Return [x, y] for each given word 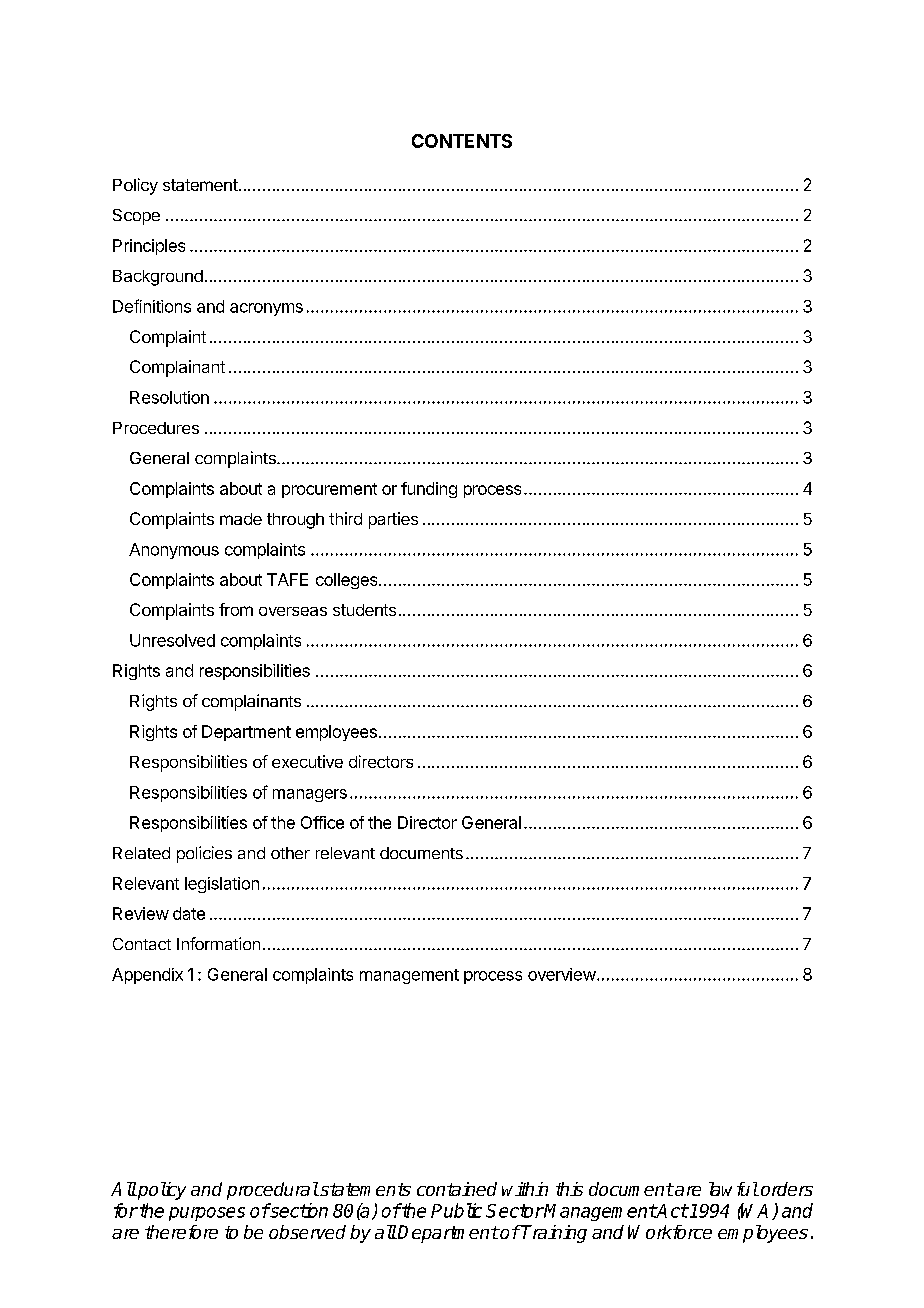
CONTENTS [462, 141]
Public [456, 1210]
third [345, 518]
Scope [136, 217]
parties [393, 520]
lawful [733, 1189]
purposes [207, 1214]
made [241, 519]
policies [204, 854]
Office [322, 822]
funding [429, 490]
